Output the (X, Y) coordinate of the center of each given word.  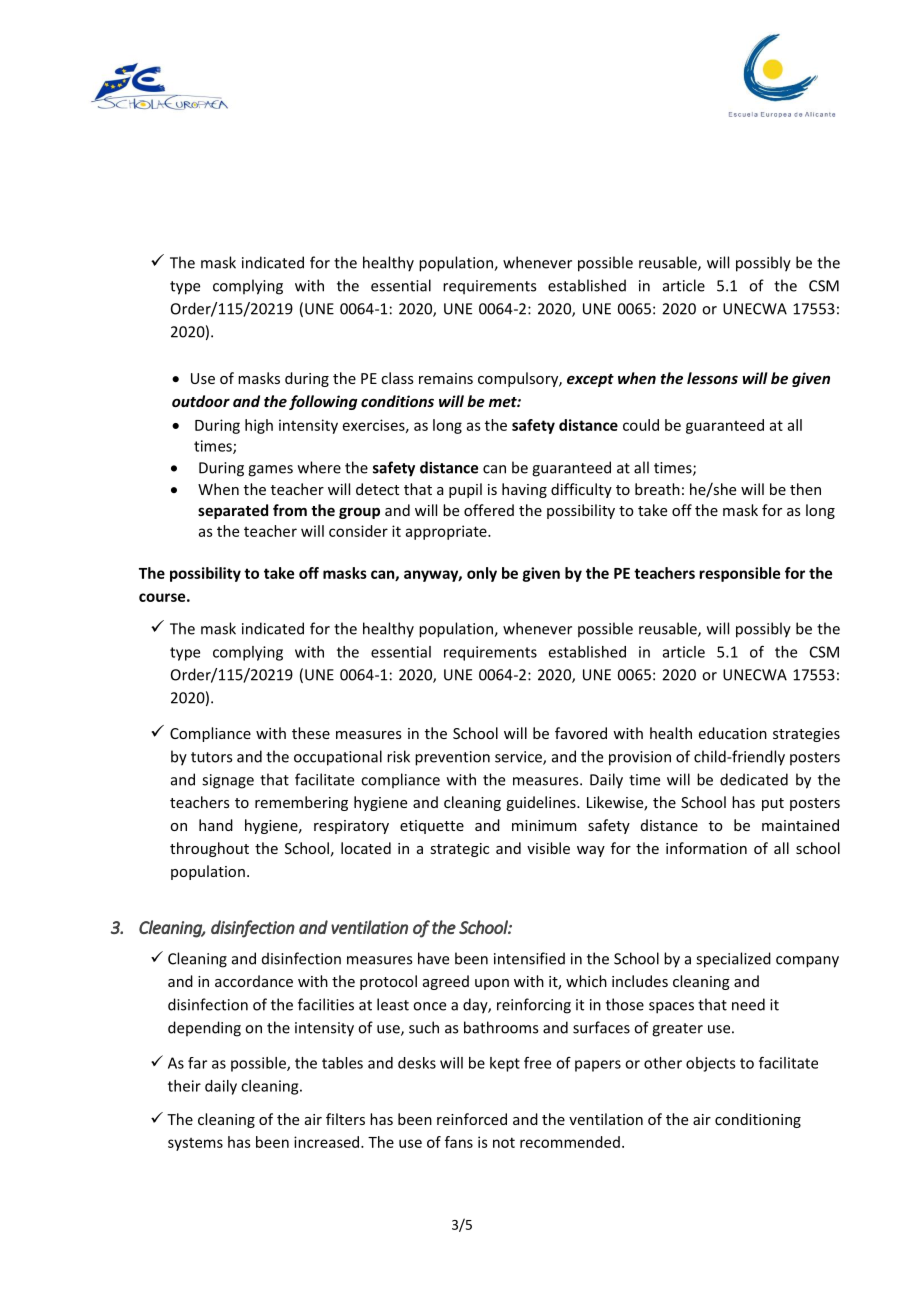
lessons (712, 378)
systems (195, 1144)
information (706, 848)
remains (446, 378)
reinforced (472, 1119)
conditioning (758, 1120)
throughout (209, 849)
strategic (459, 850)
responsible (739, 574)
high (259, 426)
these (311, 733)
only (482, 574)
